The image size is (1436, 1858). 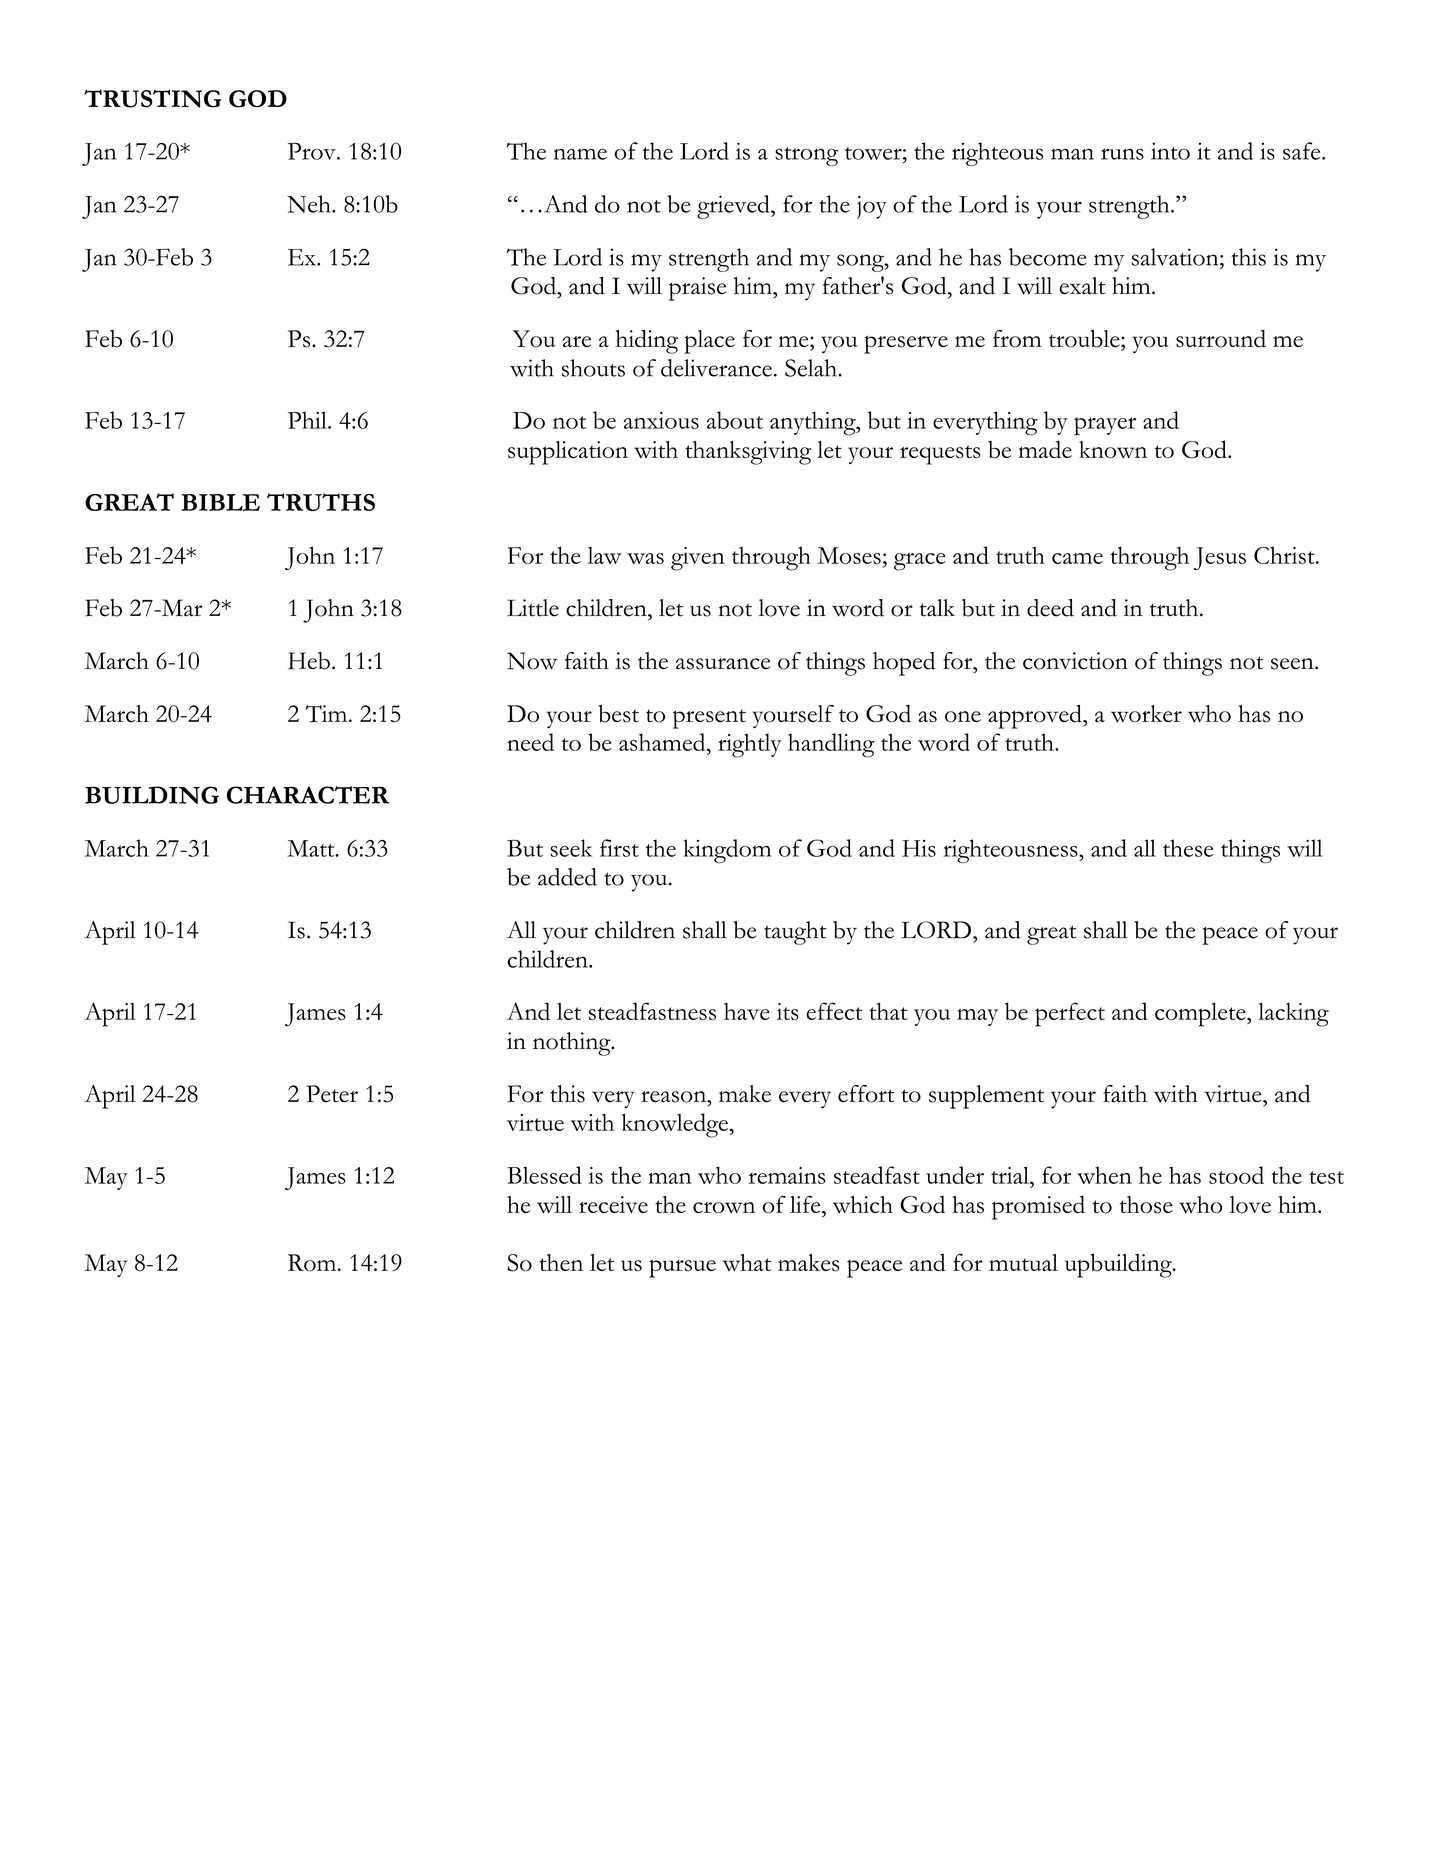 I want to click on Matt, so click(x=312, y=848).
